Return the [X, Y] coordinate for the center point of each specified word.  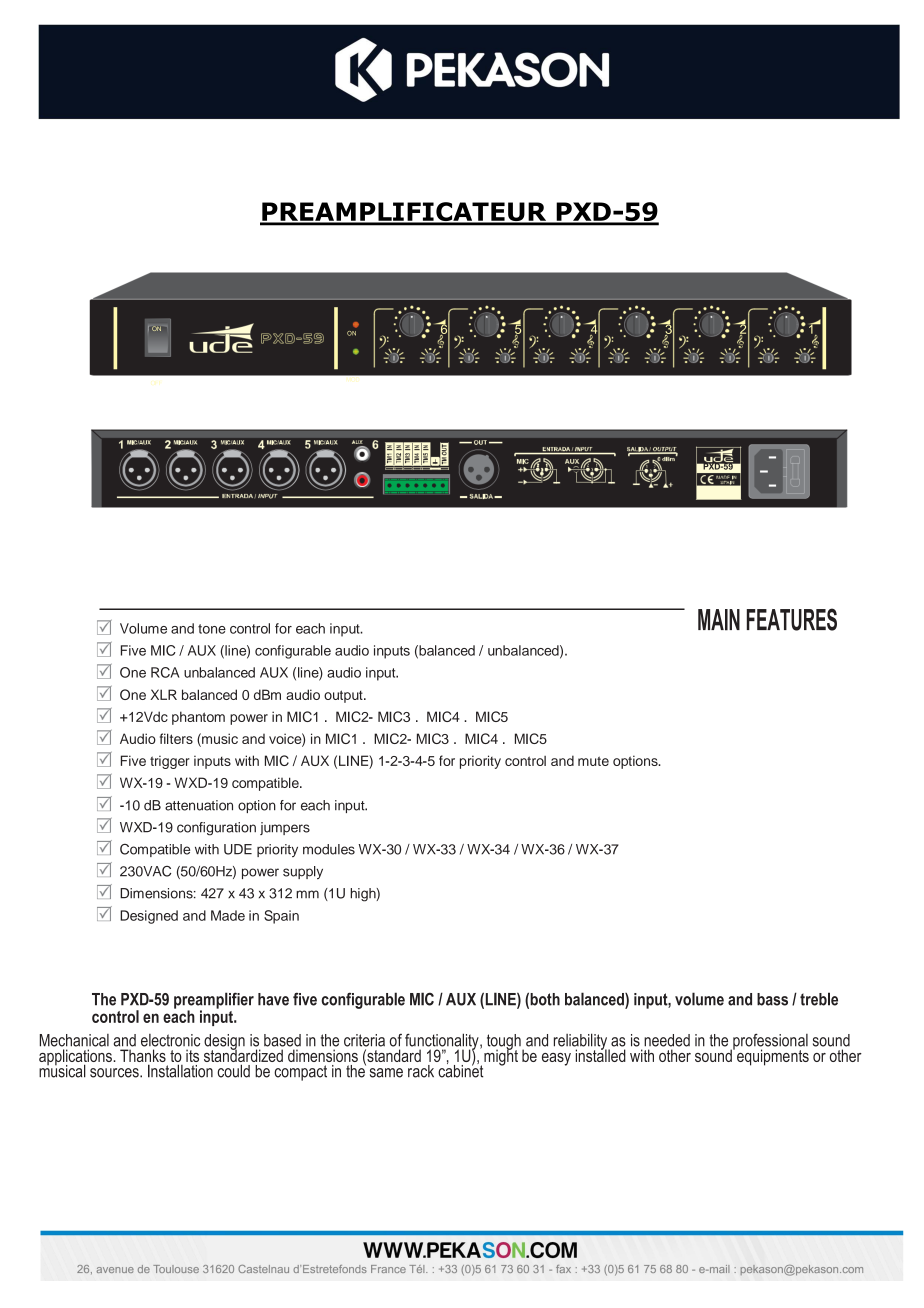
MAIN [719, 620]
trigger [170, 762]
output [344, 696]
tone [212, 629]
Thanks [143, 1057]
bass [772, 999]
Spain [281, 917]
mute [593, 761]
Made [228, 915]
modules [329, 849]
